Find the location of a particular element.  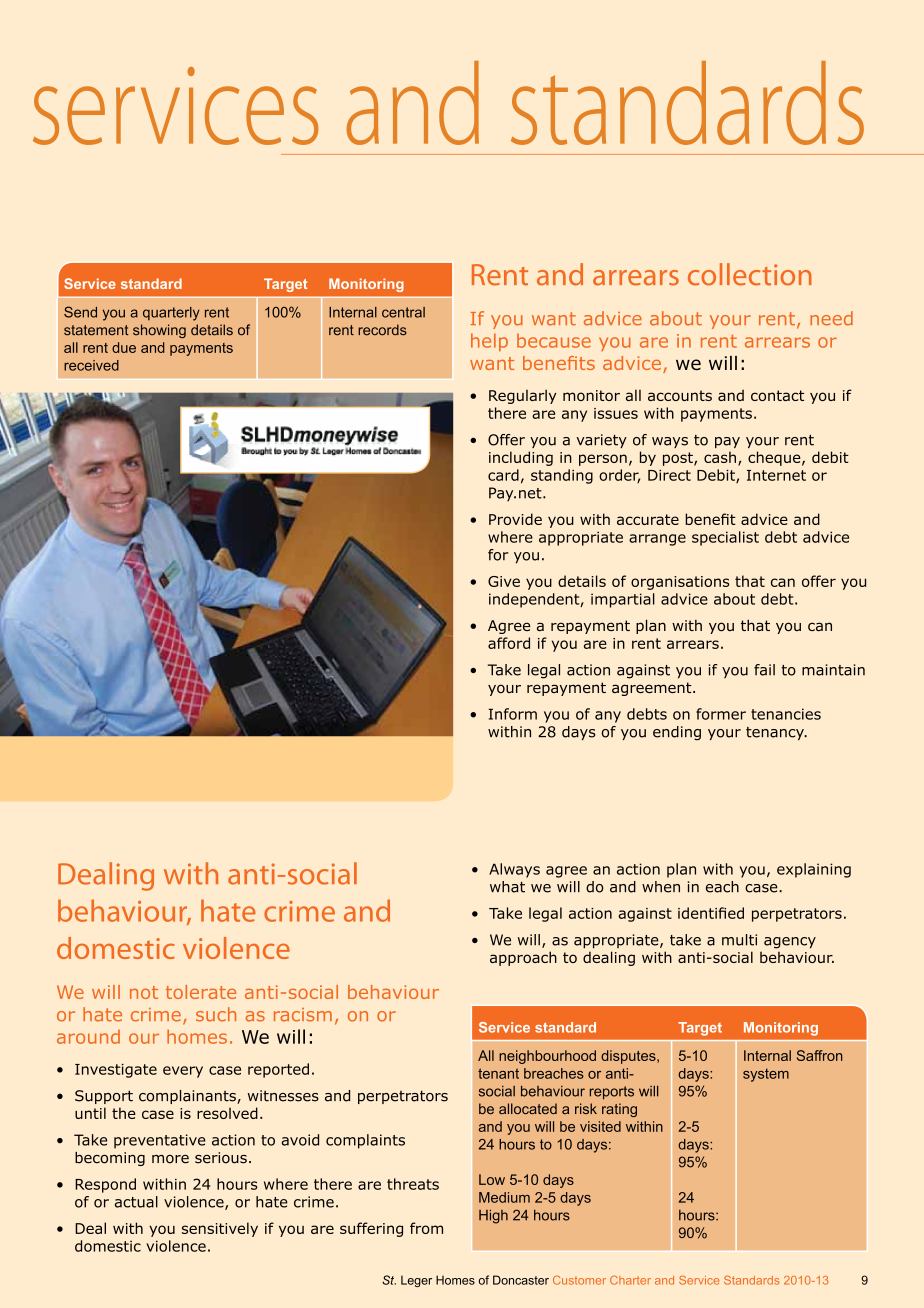

central is located at coordinates (403, 312).
